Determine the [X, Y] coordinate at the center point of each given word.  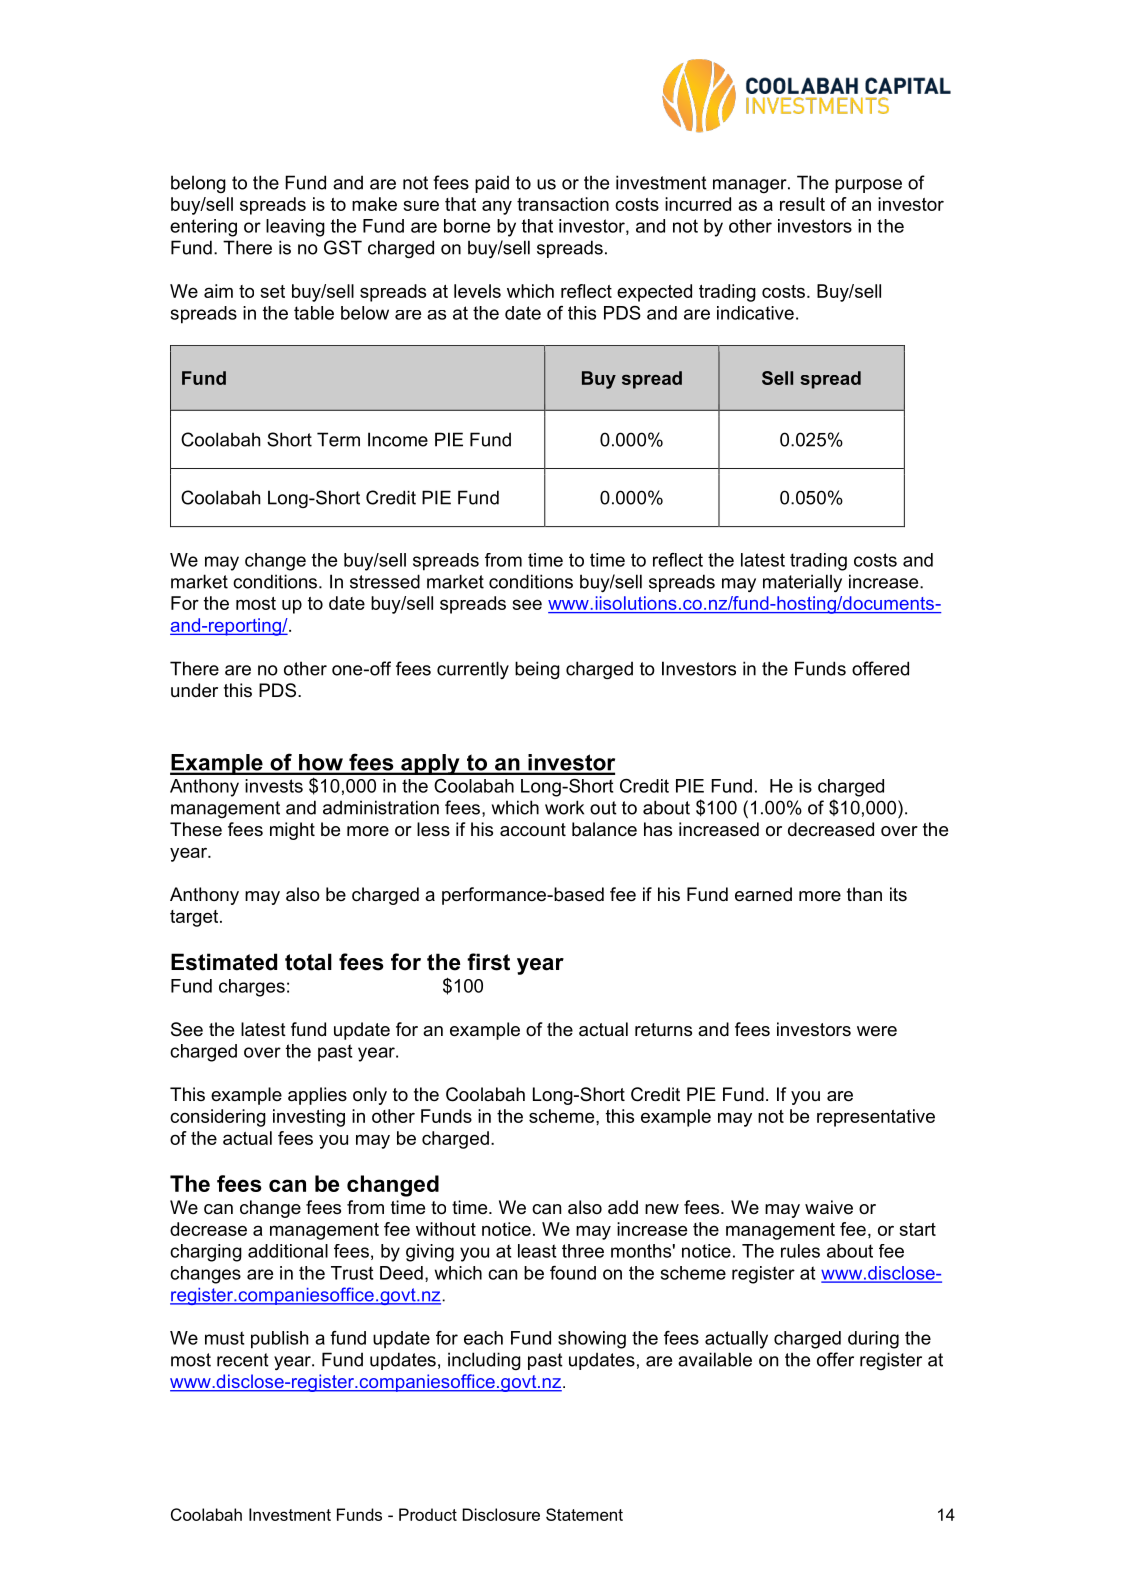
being [537, 670]
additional [288, 1251]
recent [243, 1360]
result [802, 204]
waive [829, 1207]
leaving [295, 228]
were [877, 1031]
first [488, 962]
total [308, 962]
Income [398, 439]
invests [274, 786]
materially [802, 583]
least [537, 1251]
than [864, 894]
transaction [563, 204]
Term [338, 439]
